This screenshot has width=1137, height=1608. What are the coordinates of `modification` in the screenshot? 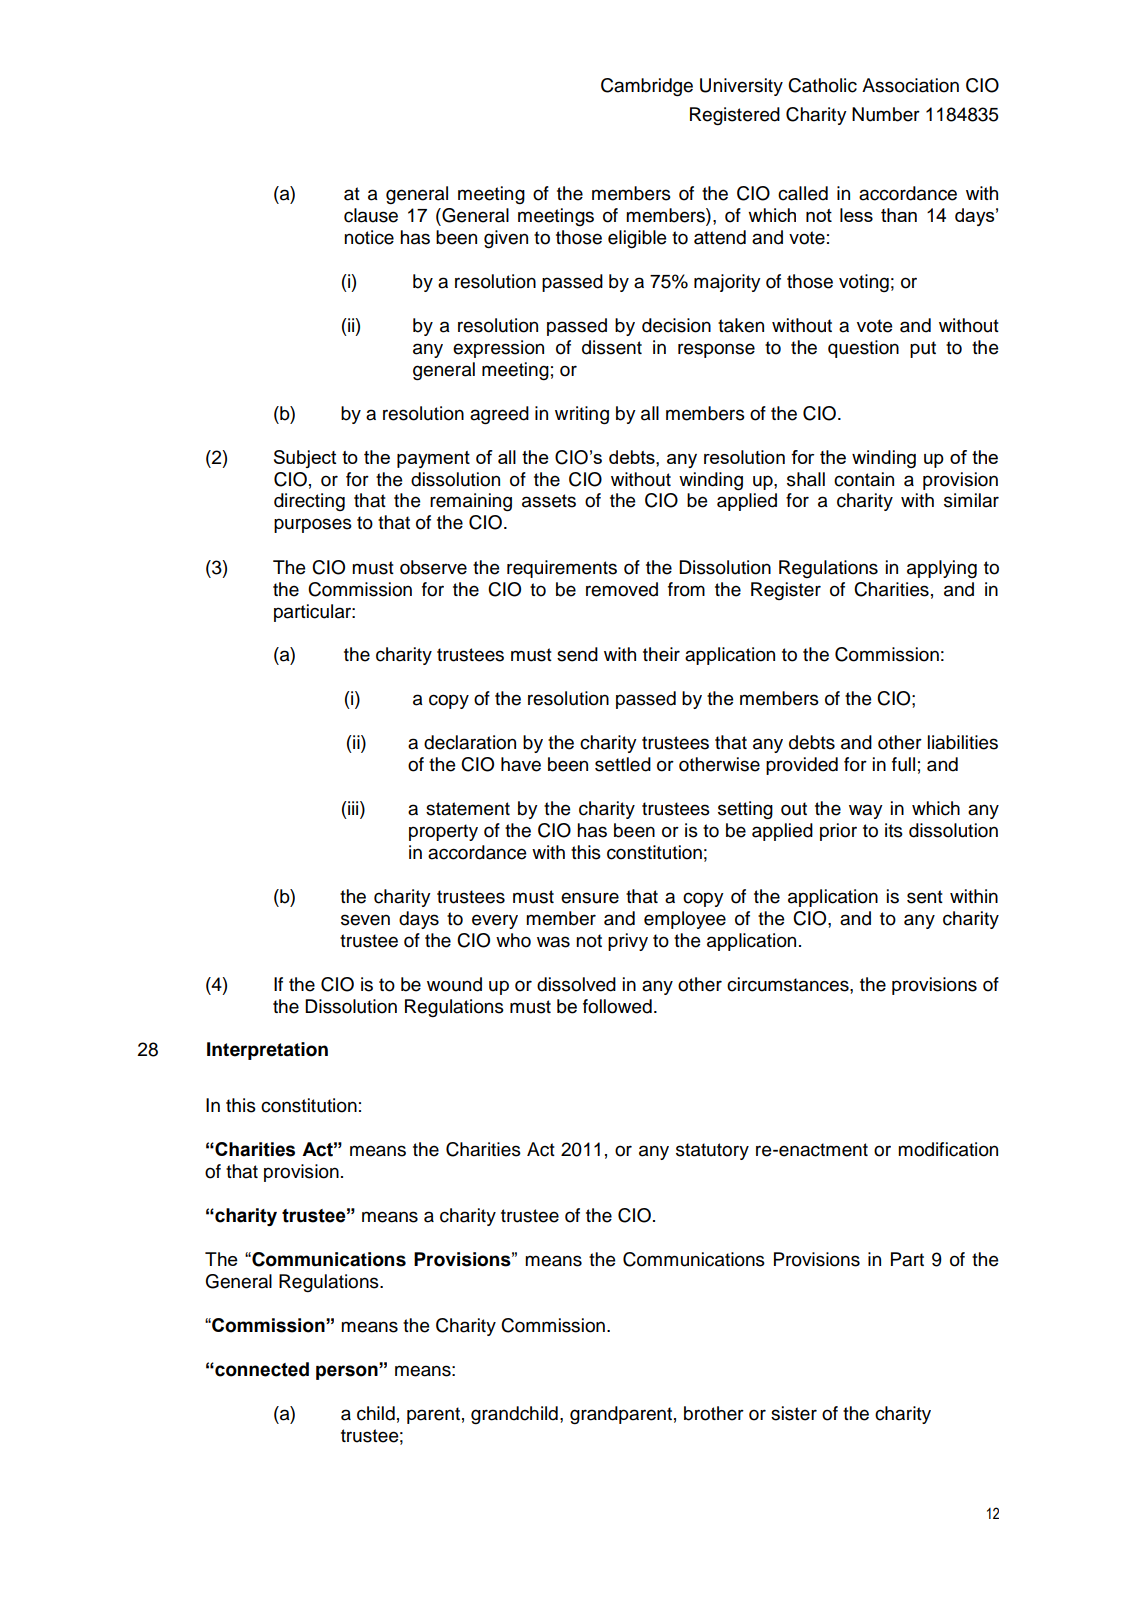 It's located at (948, 1149).
